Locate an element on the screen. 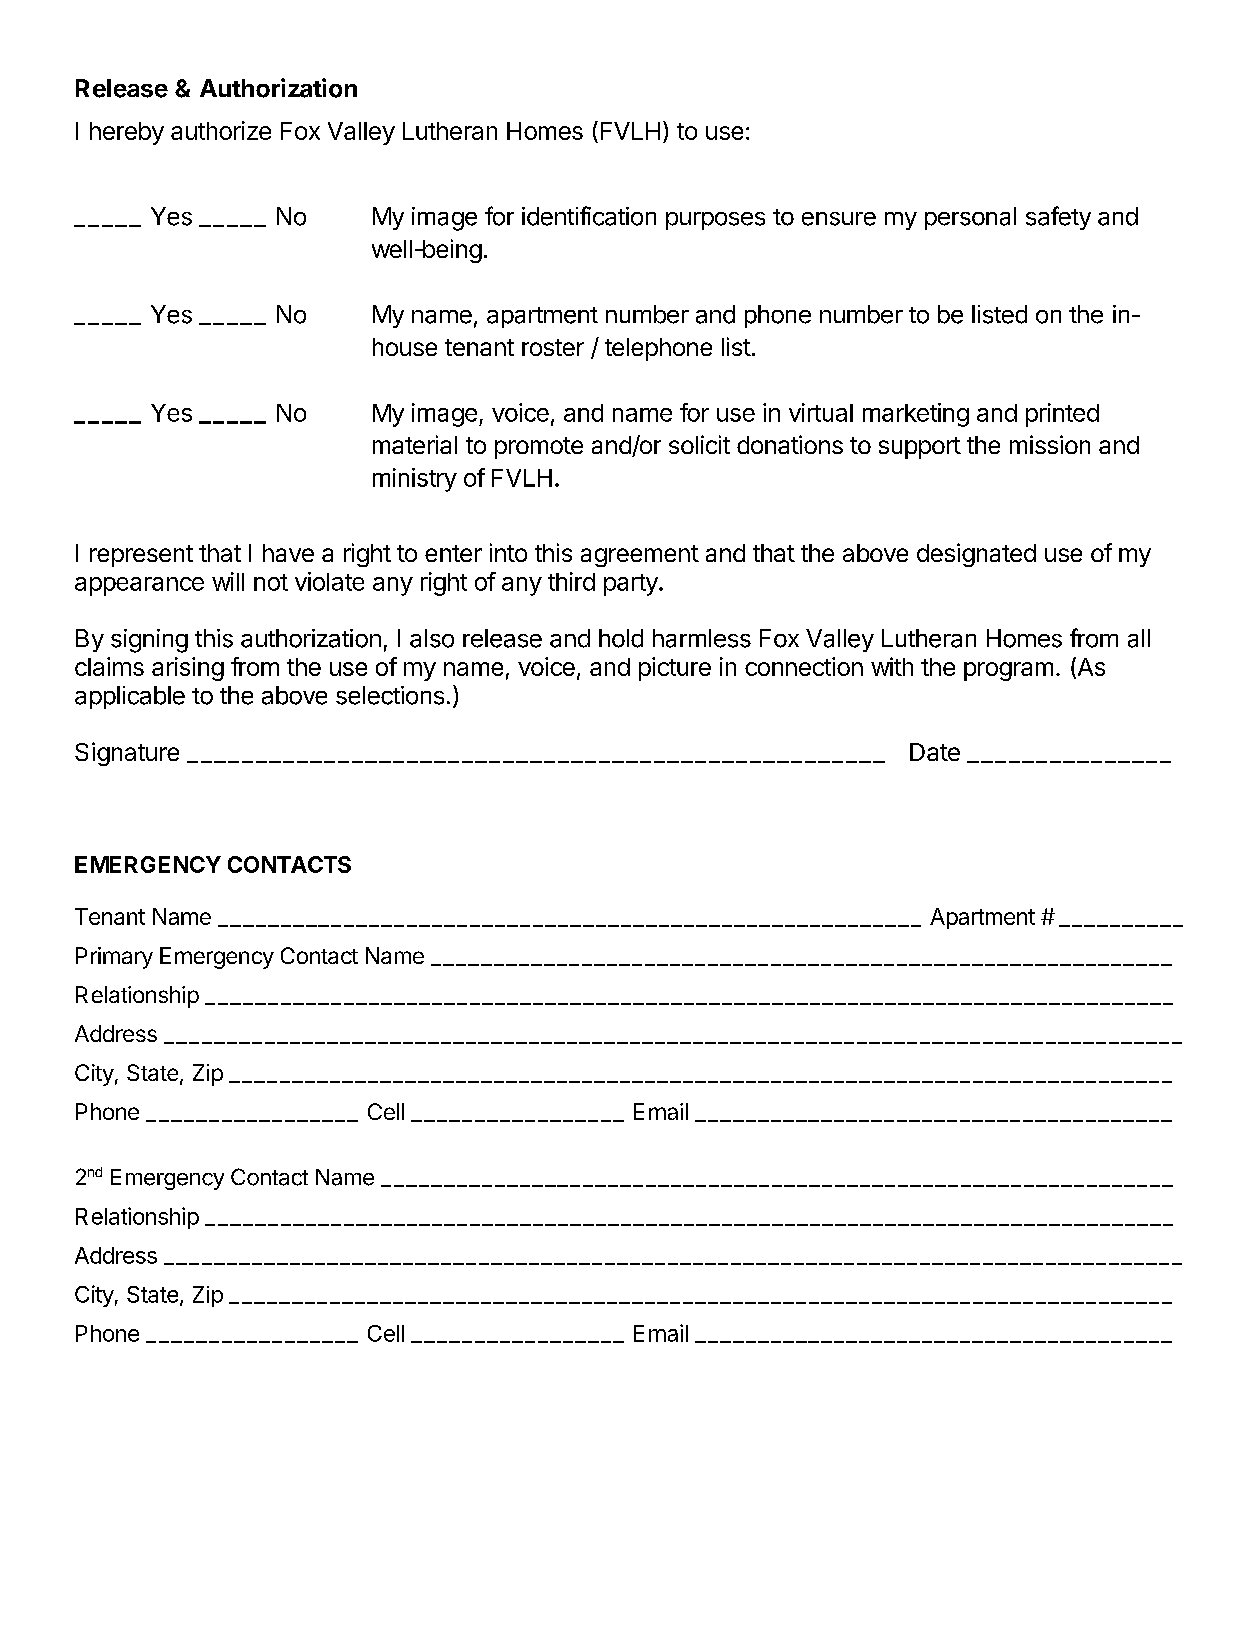 Image resolution: width=1260 pixels, height=1631 pixels. designated is located at coordinates (976, 555).
